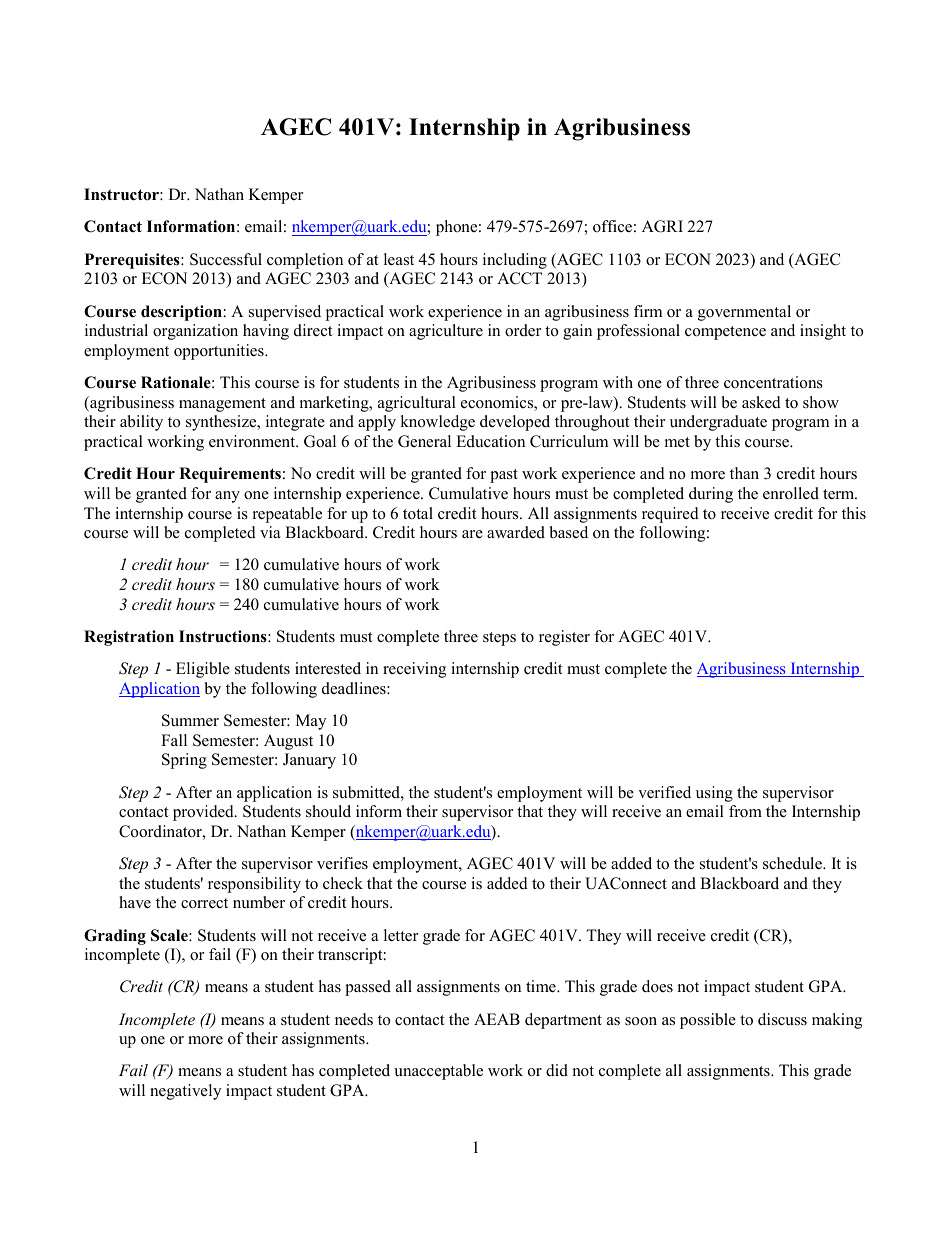 This image has width=952, height=1233. I want to click on from, so click(745, 811).
